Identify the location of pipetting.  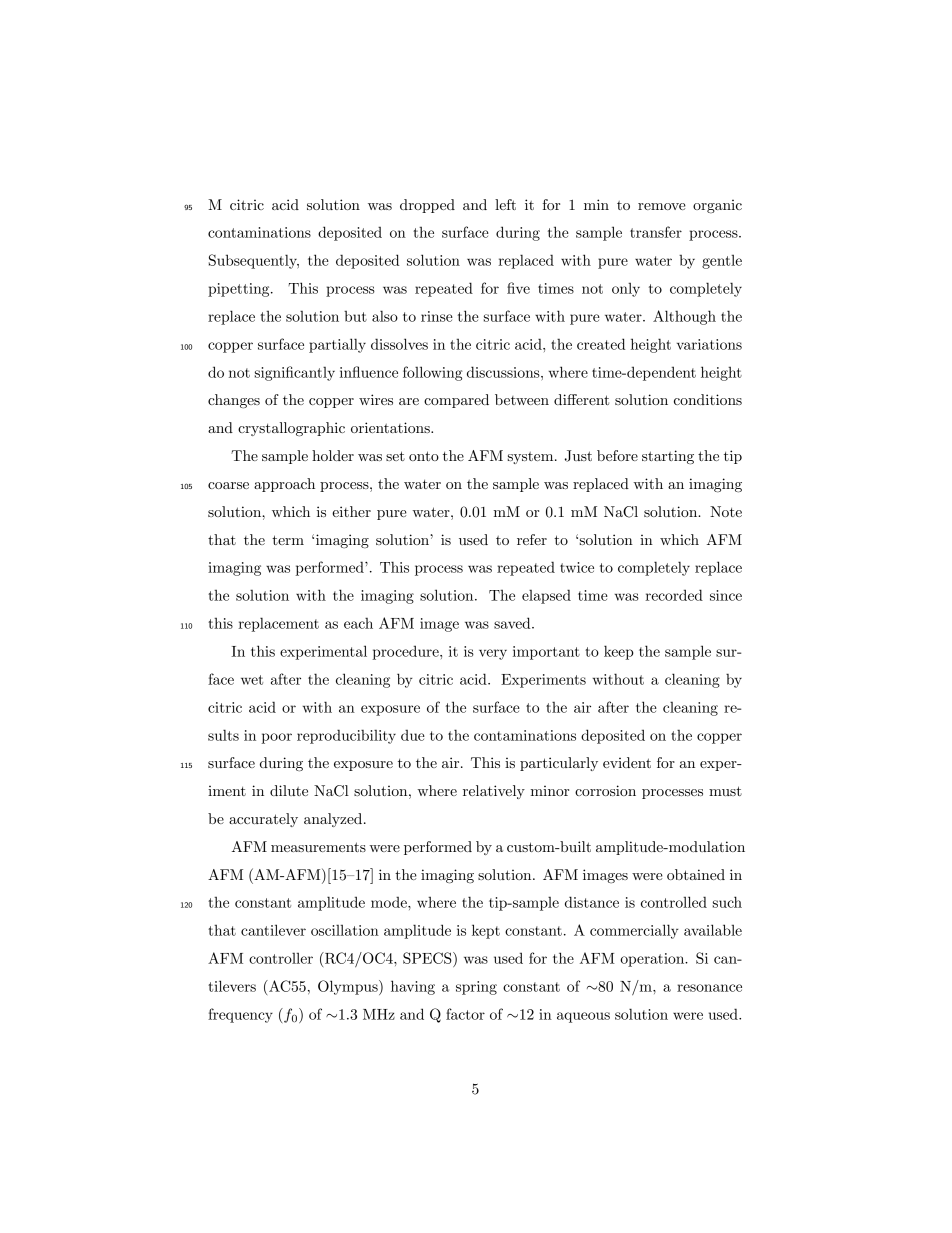
(240, 290).
